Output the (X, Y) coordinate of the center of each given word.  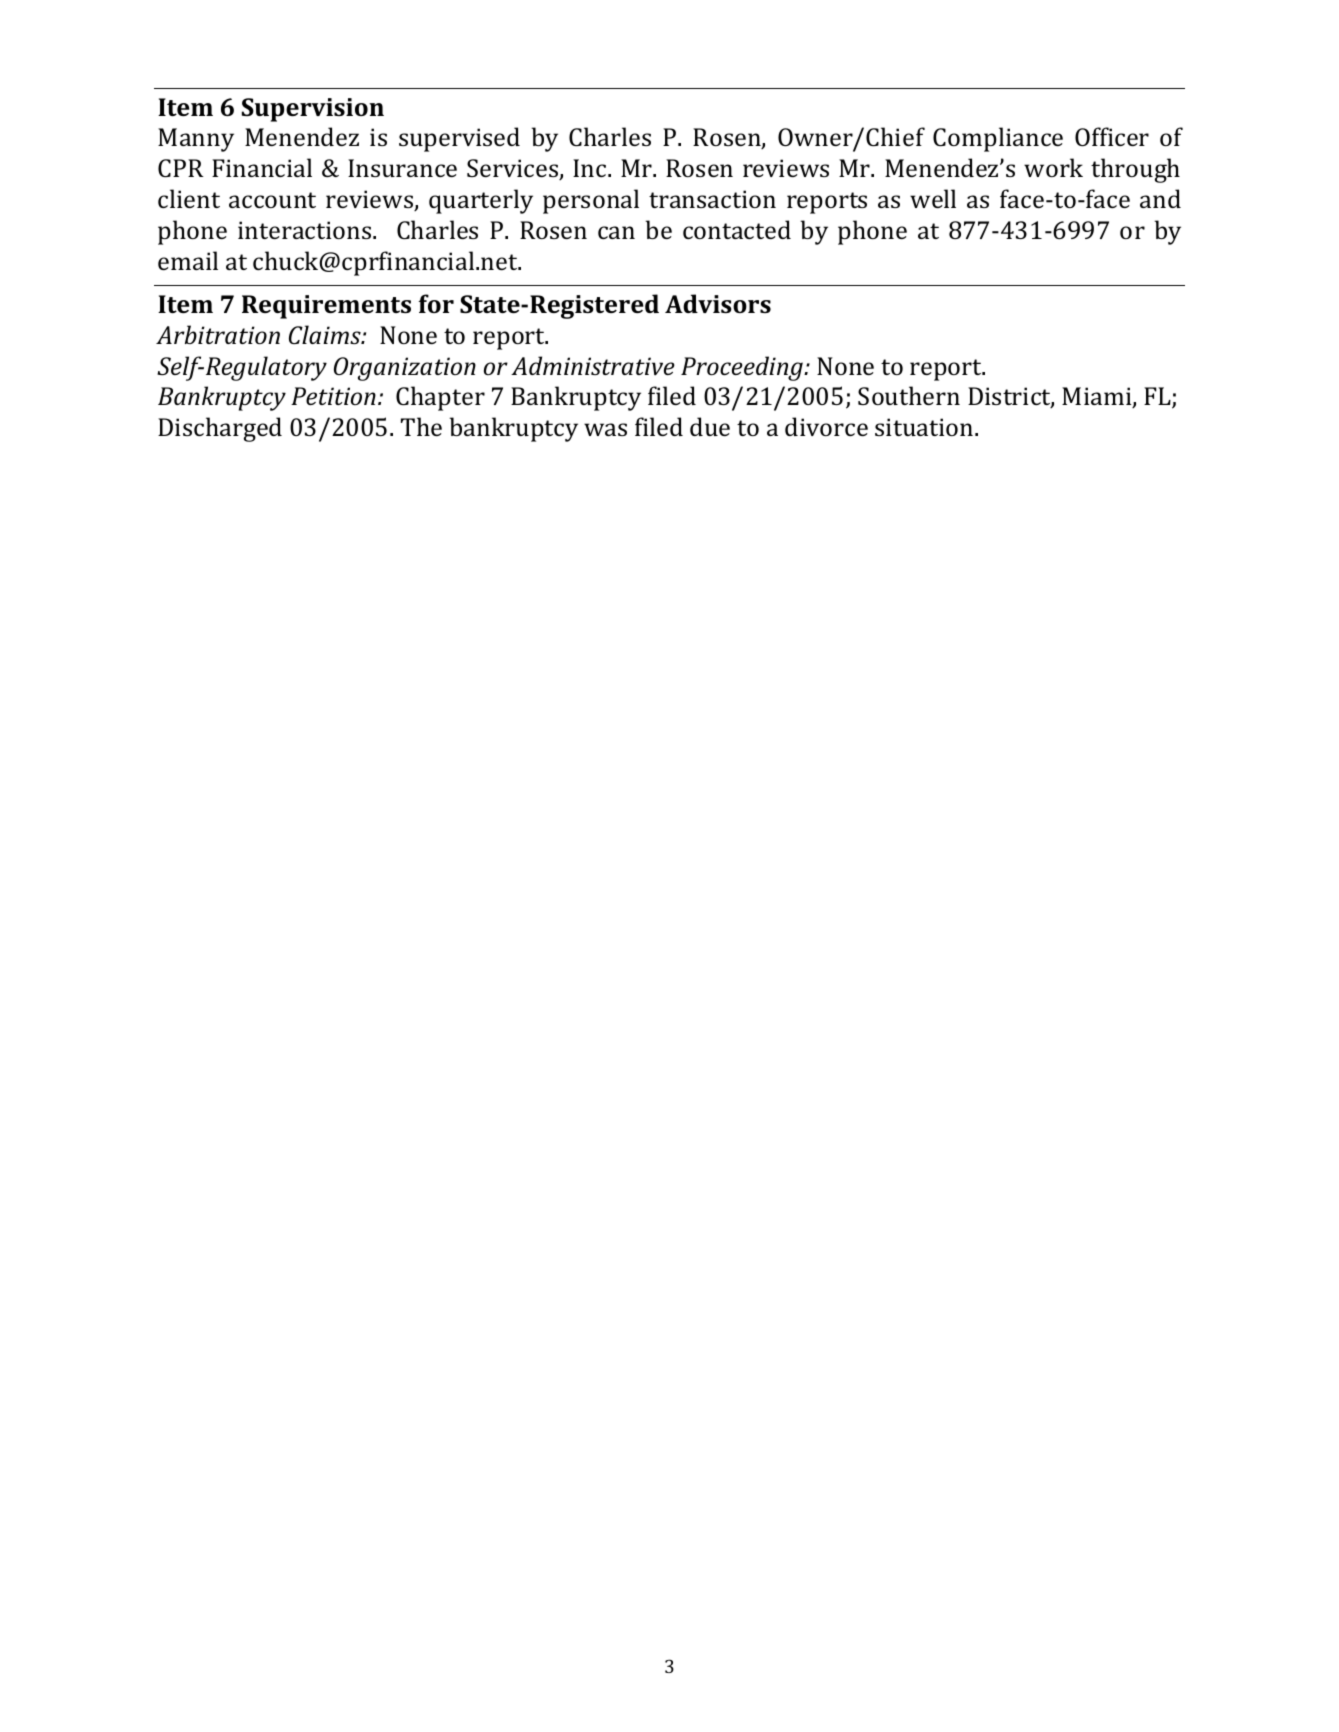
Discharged (220, 429)
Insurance (402, 168)
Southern (909, 395)
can (616, 232)
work (1053, 167)
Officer (1112, 136)
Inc (591, 168)
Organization (405, 369)
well (933, 198)
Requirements (326, 307)
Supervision (313, 110)
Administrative (593, 366)
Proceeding (743, 368)
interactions (306, 230)
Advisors (718, 303)
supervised (459, 139)
